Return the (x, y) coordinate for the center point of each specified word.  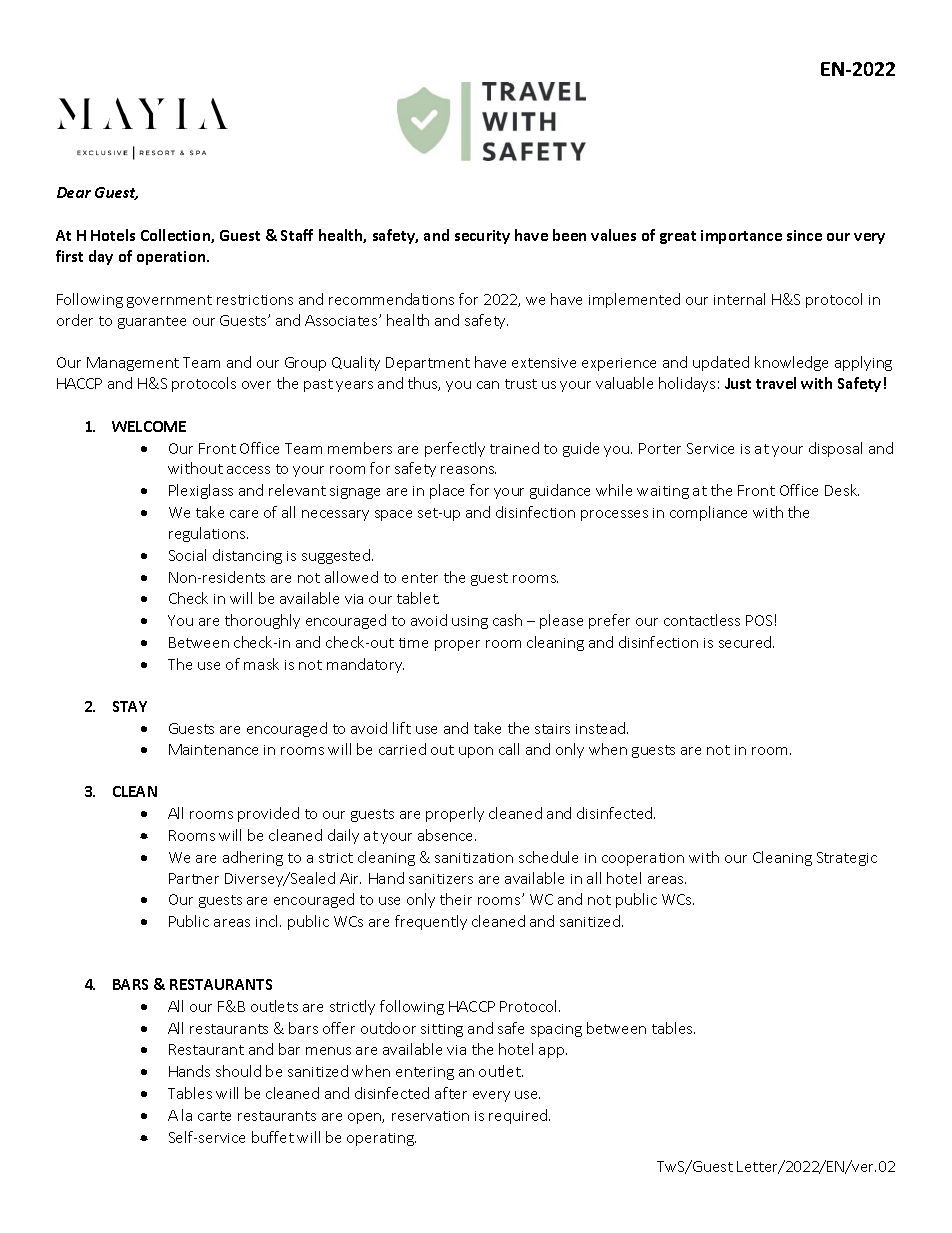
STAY (130, 706)
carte (214, 1116)
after (451, 1093)
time (413, 643)
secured (746, 642)
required (519, 1116)
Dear (74, 192)
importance (741, 237)
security (482, 237)
